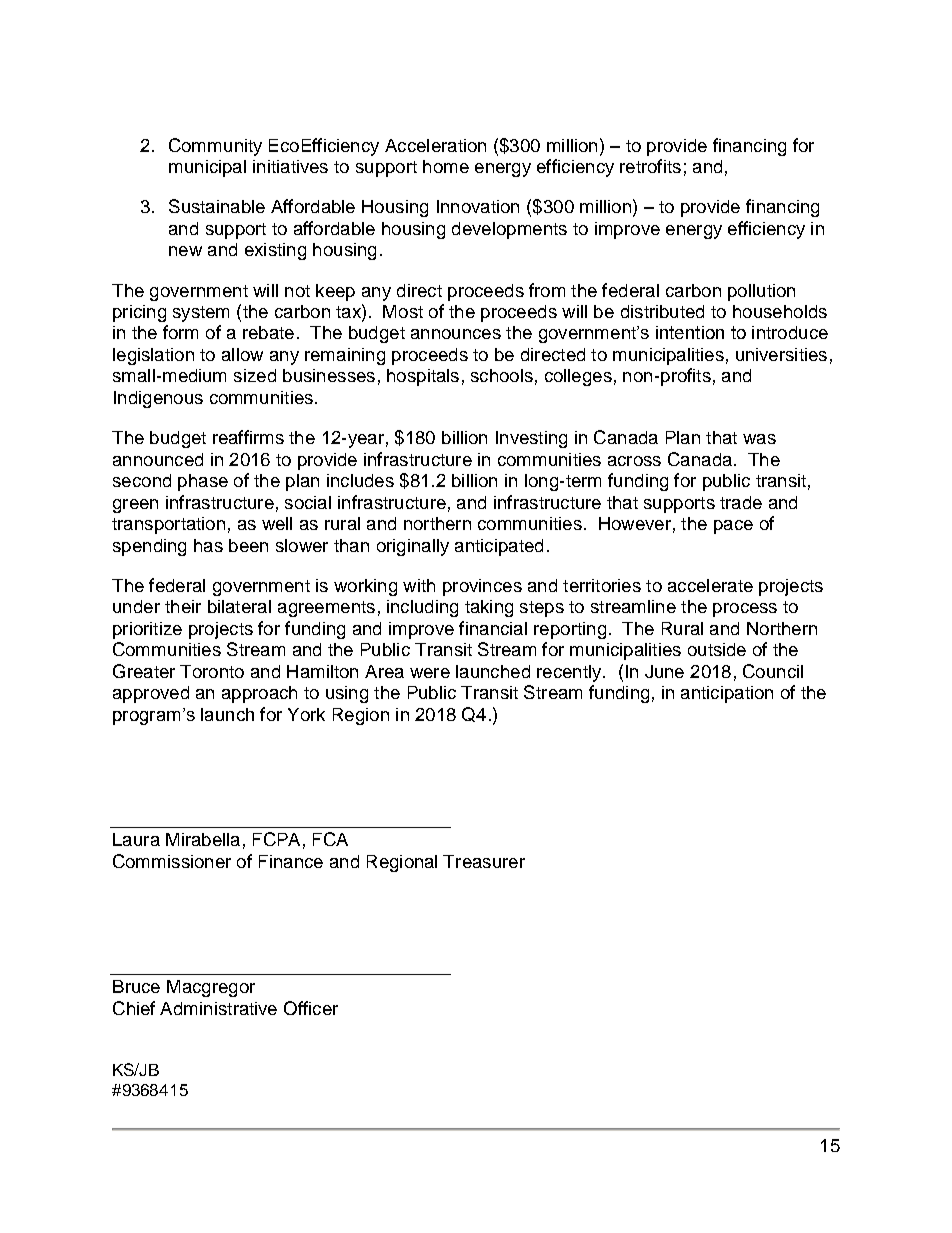  Describe the element at coordinates (446, 166) in the screenshot. I see `home` at that location.
